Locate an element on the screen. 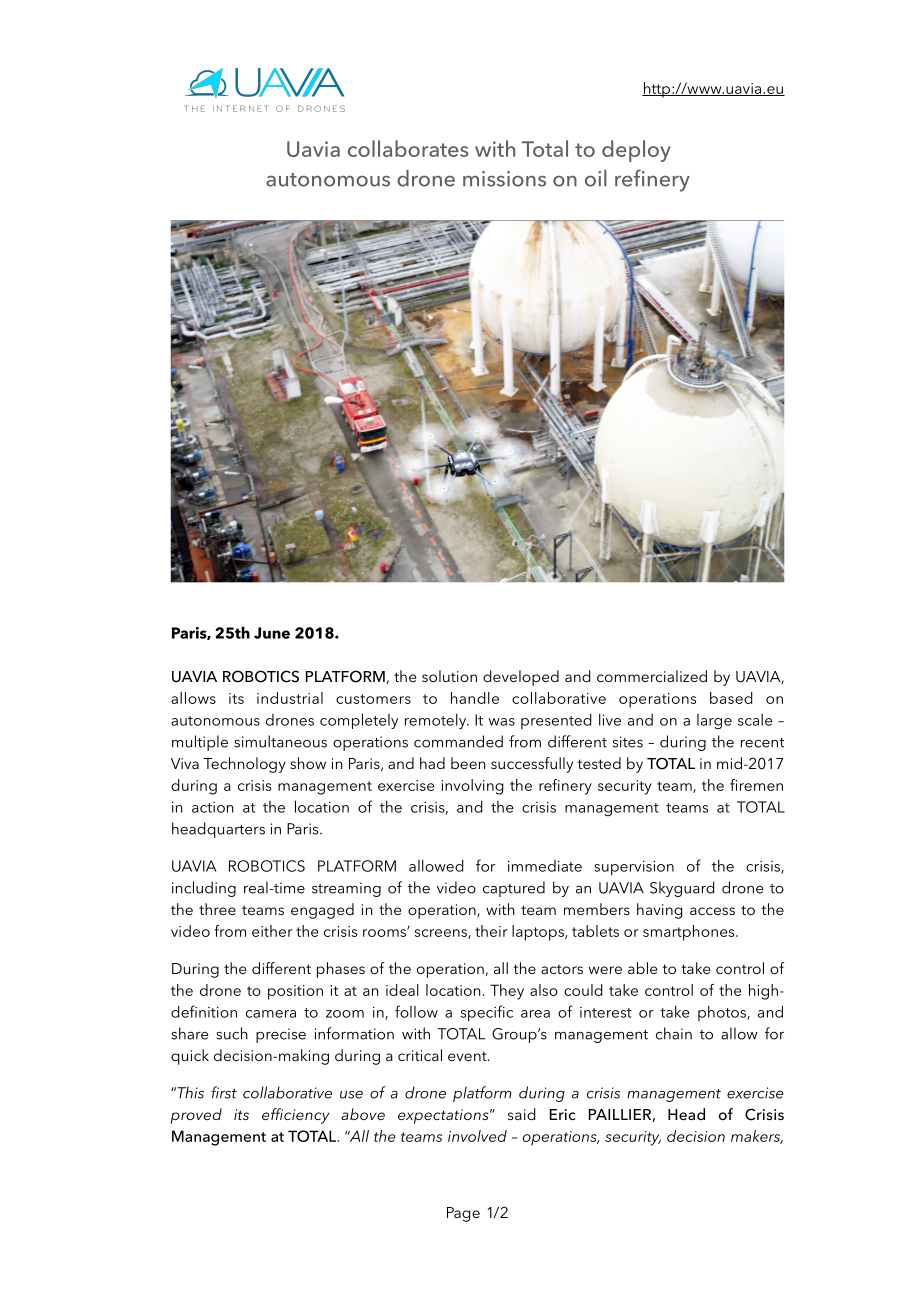  deploy is located at coordinates (636, 151).
